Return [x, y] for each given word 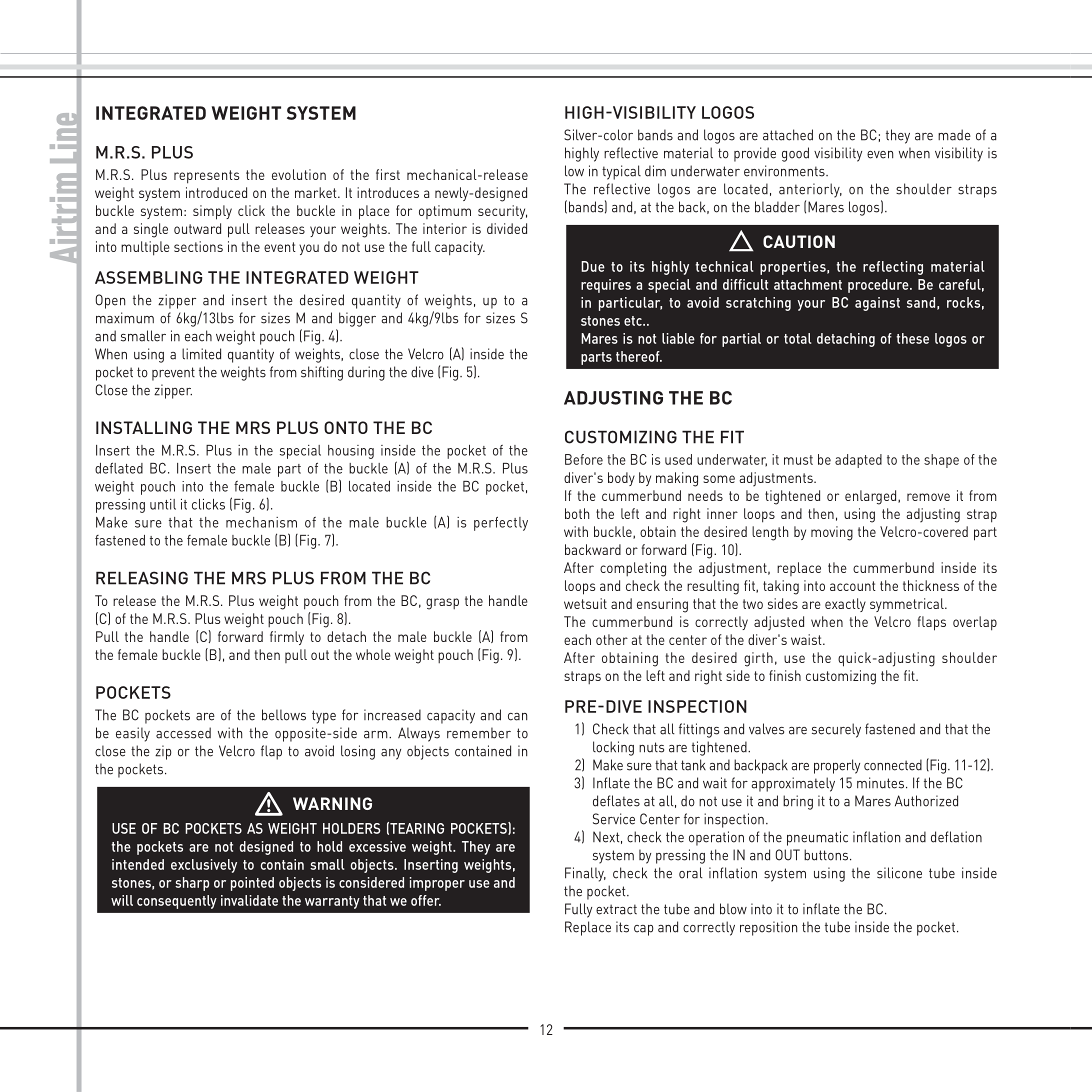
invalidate [249, 900]
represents [206, 177]
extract [616, 909]
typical [621, 172]
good [795, 154]
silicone [899, 873]
